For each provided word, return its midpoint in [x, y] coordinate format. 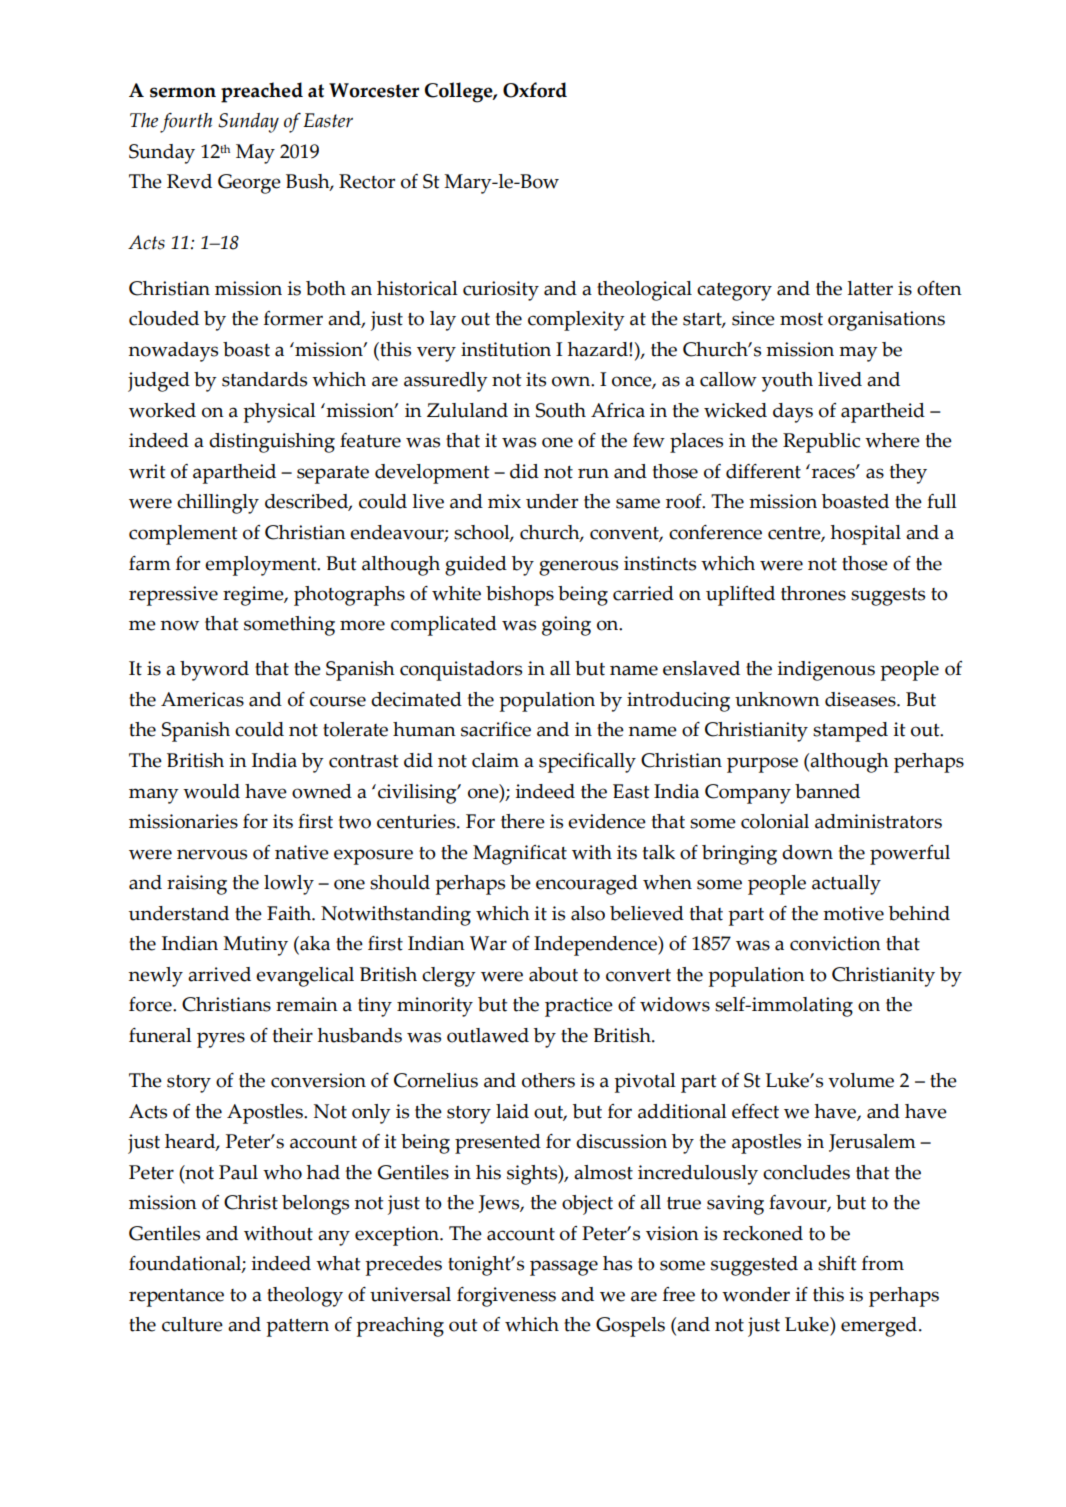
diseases [861, 699]
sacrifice [496, 729]
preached [262, 92]
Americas [202, 699]
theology [305, 1297]
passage [564, 1268]
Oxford [535, 90]
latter [870, 288]
